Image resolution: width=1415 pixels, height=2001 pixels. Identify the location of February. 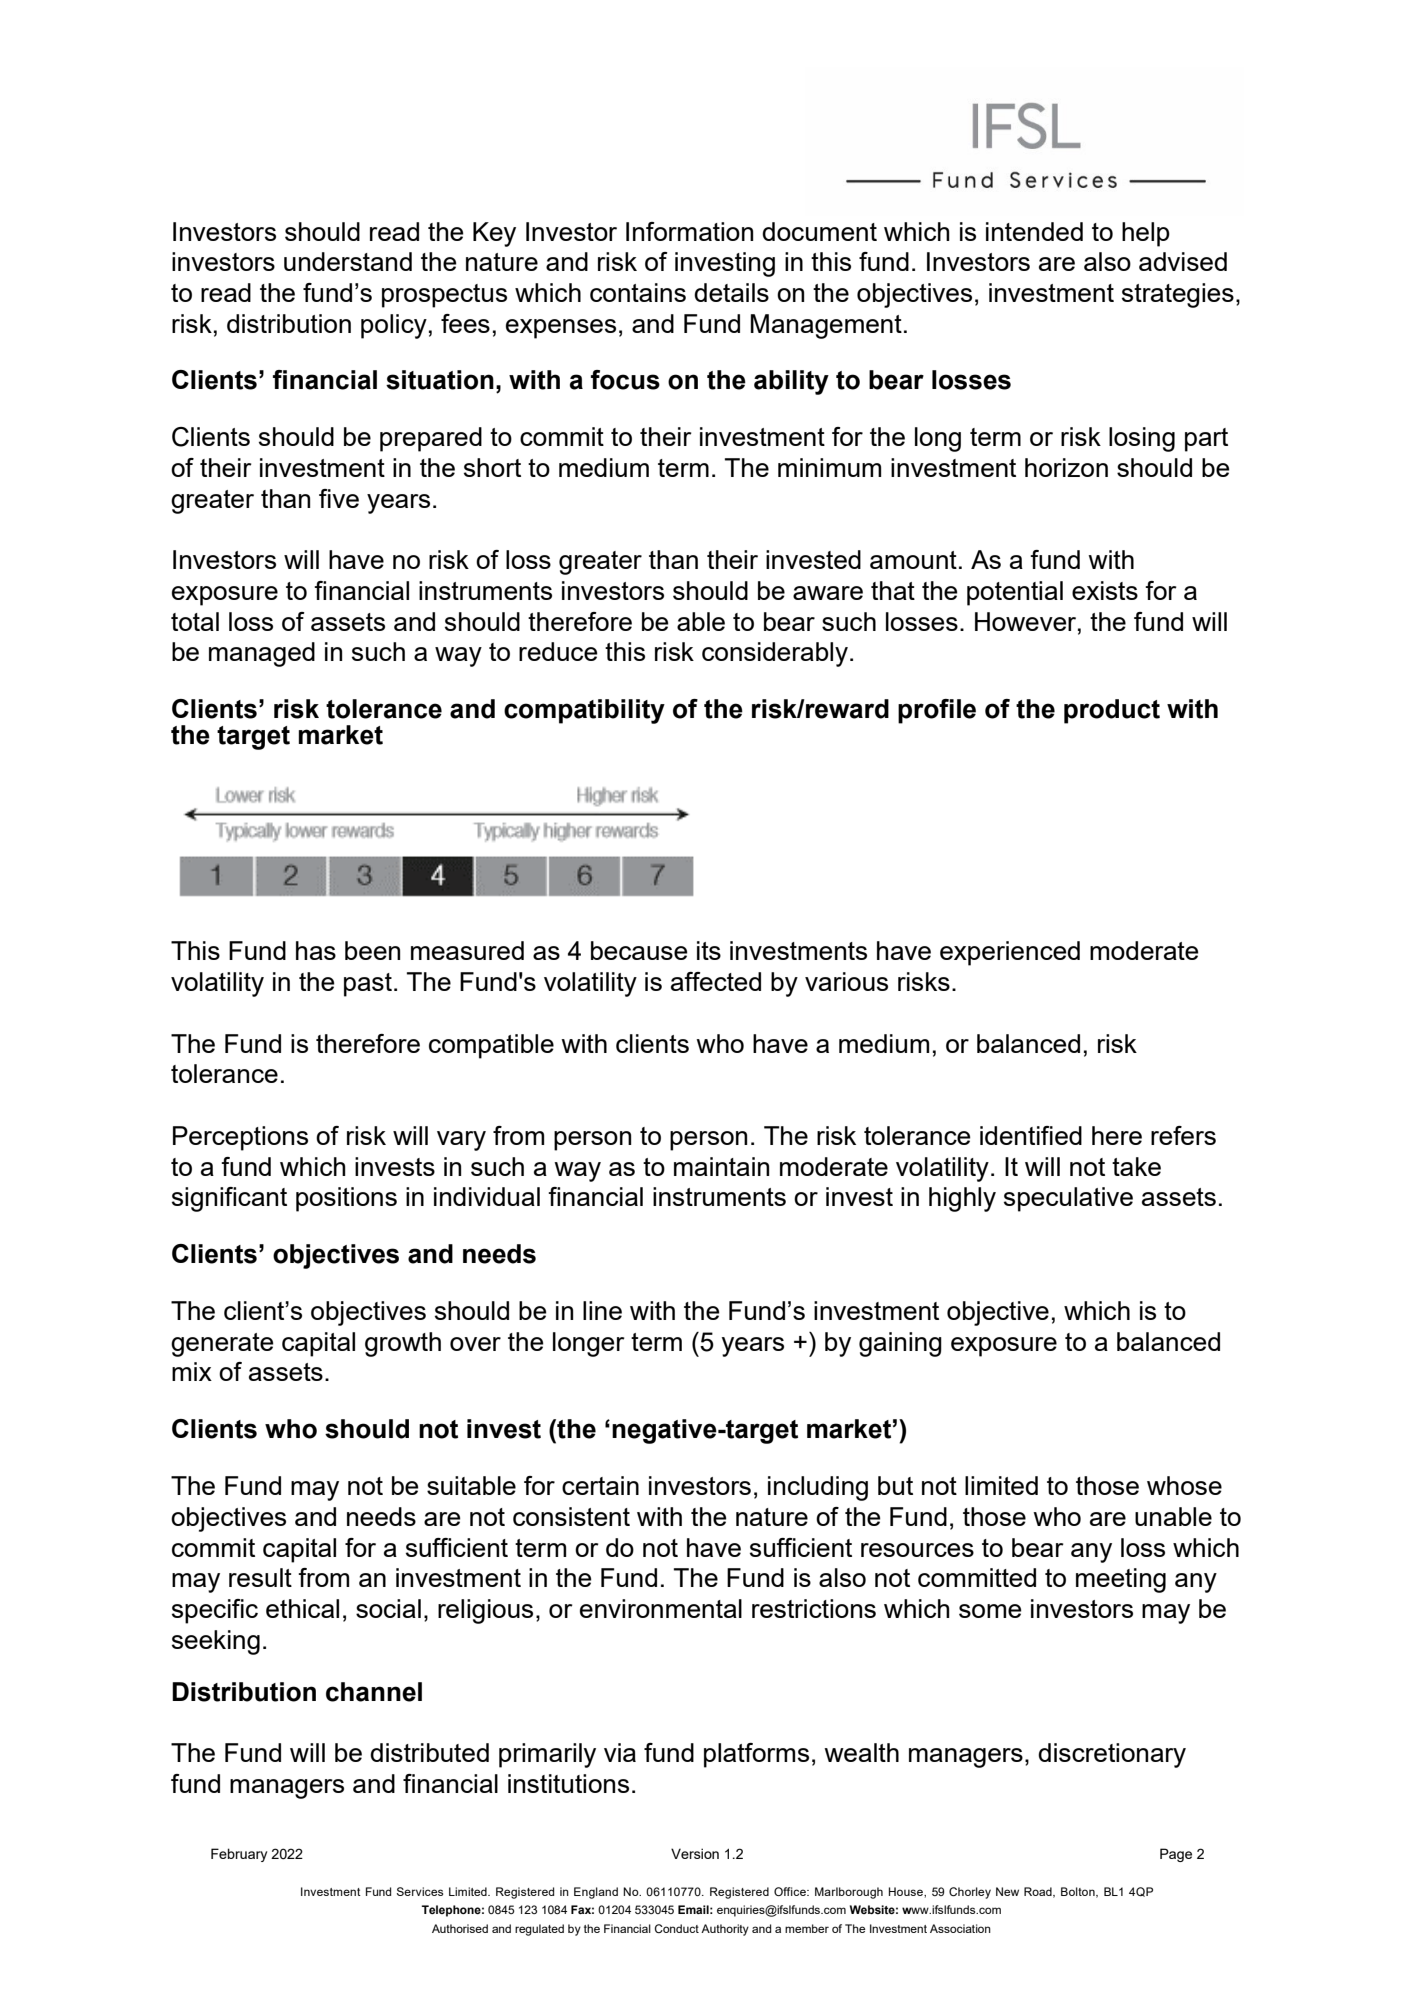
(239, 1855).
